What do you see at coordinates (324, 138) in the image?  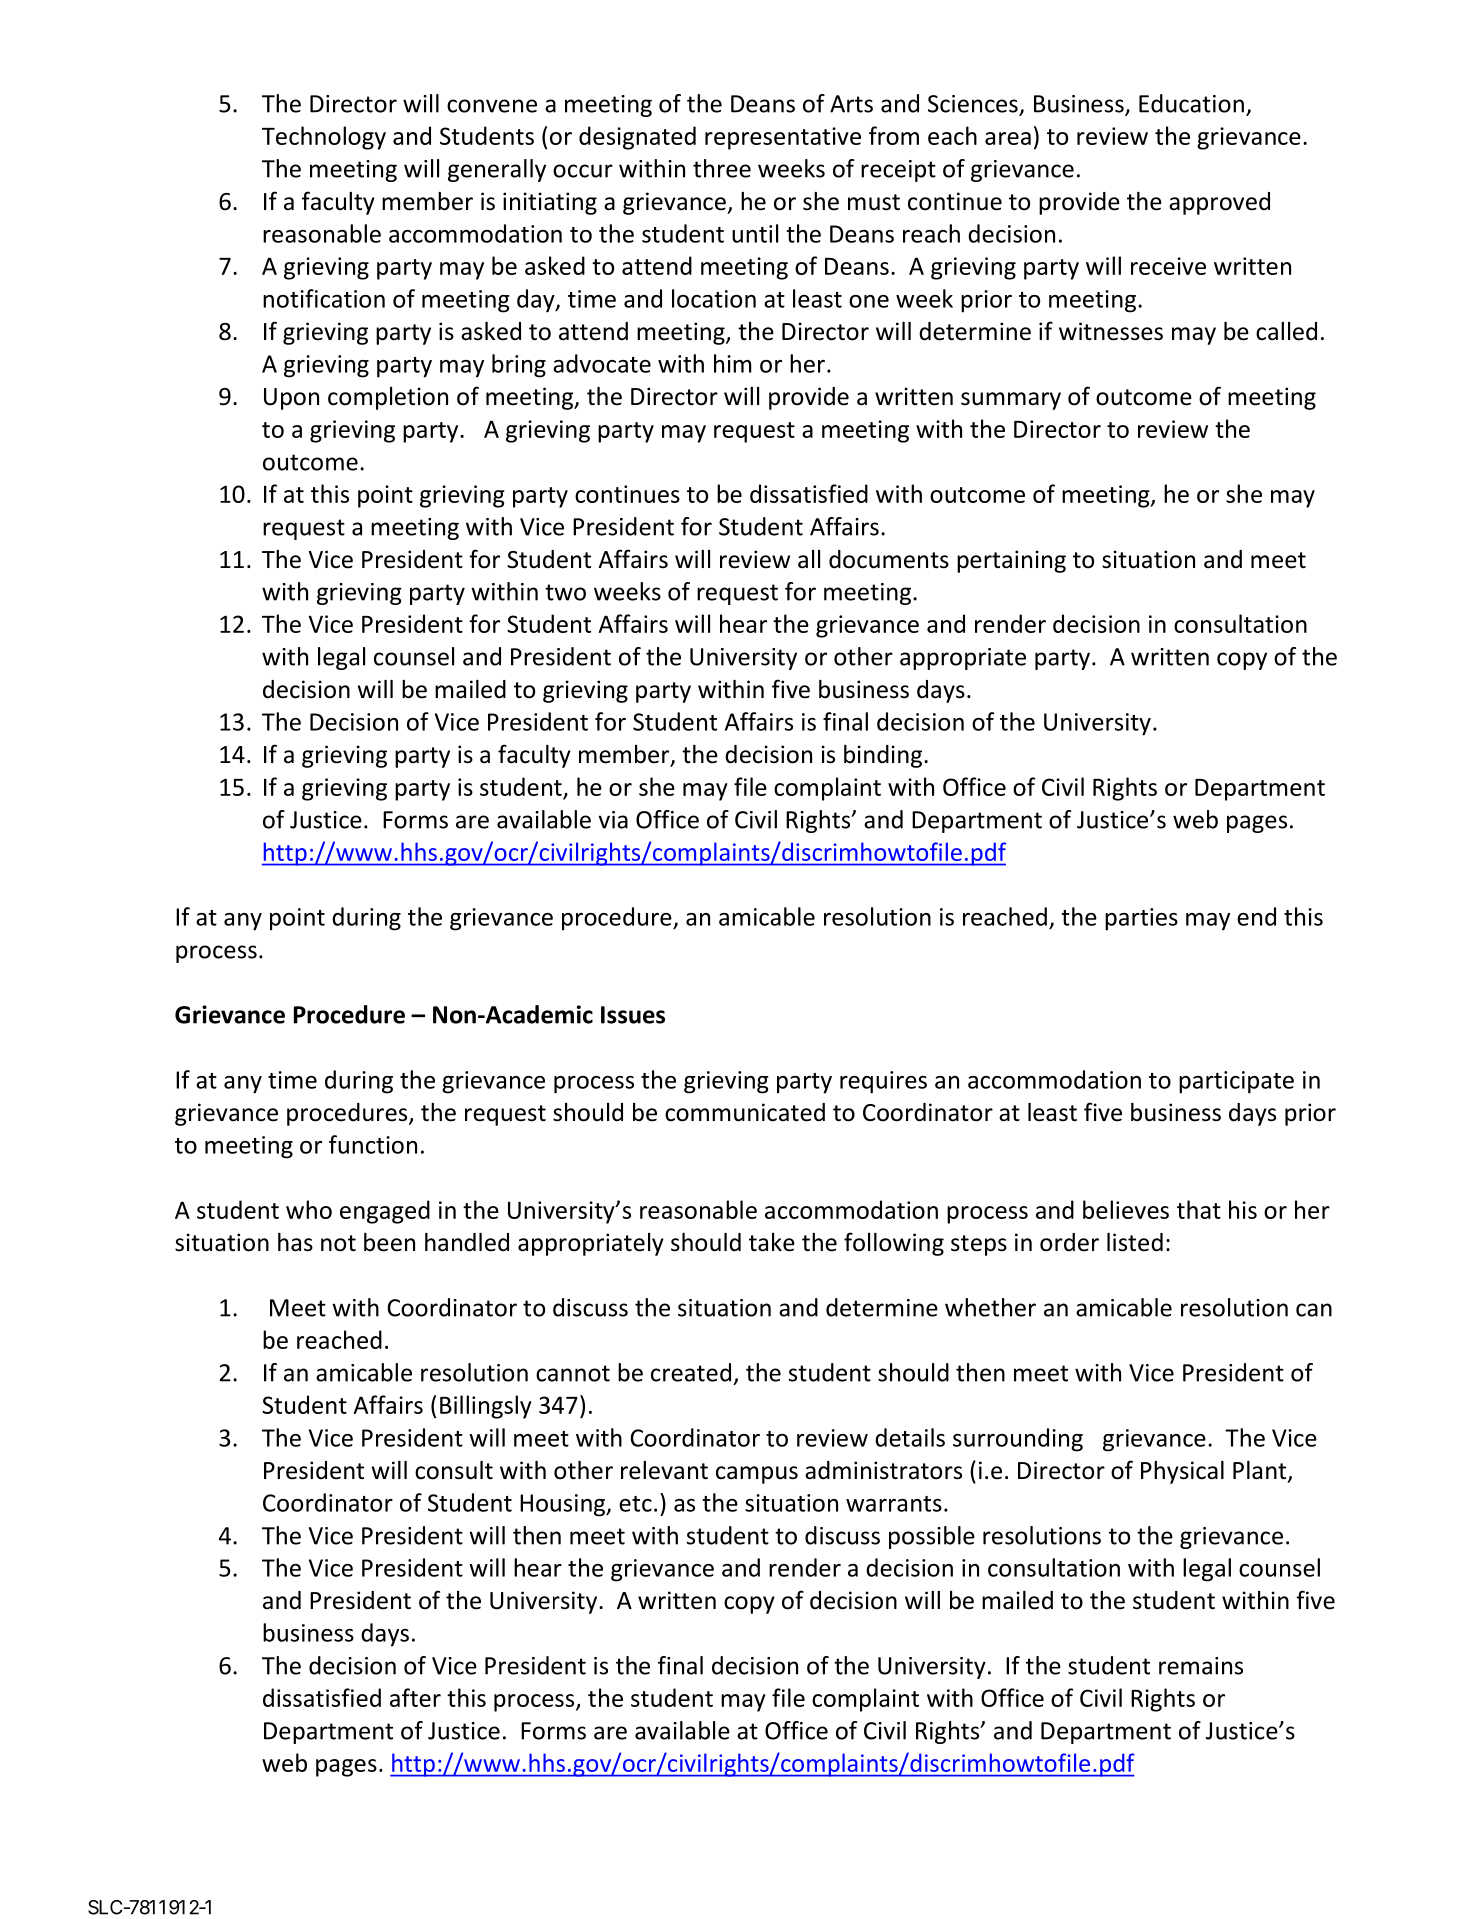 I see `Technology` at bounding box center [324, 138].
